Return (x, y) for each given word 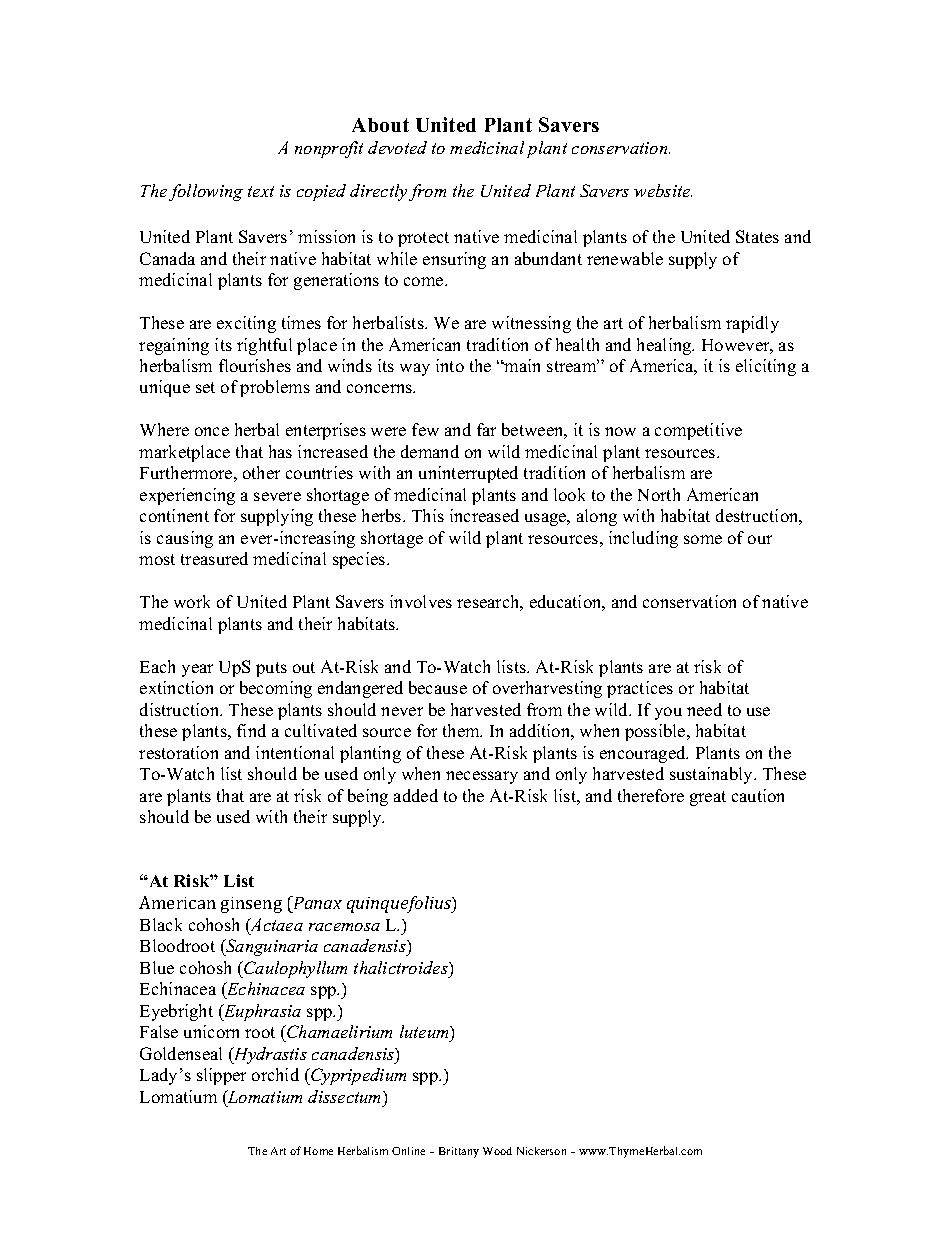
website (663, 190)
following (206, 192)
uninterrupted (468, 474)
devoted (397, 147)
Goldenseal (181, 1053)
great (708, 798)
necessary (482, 777)
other (261, 472)
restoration (178, 752)
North (659, 494)
